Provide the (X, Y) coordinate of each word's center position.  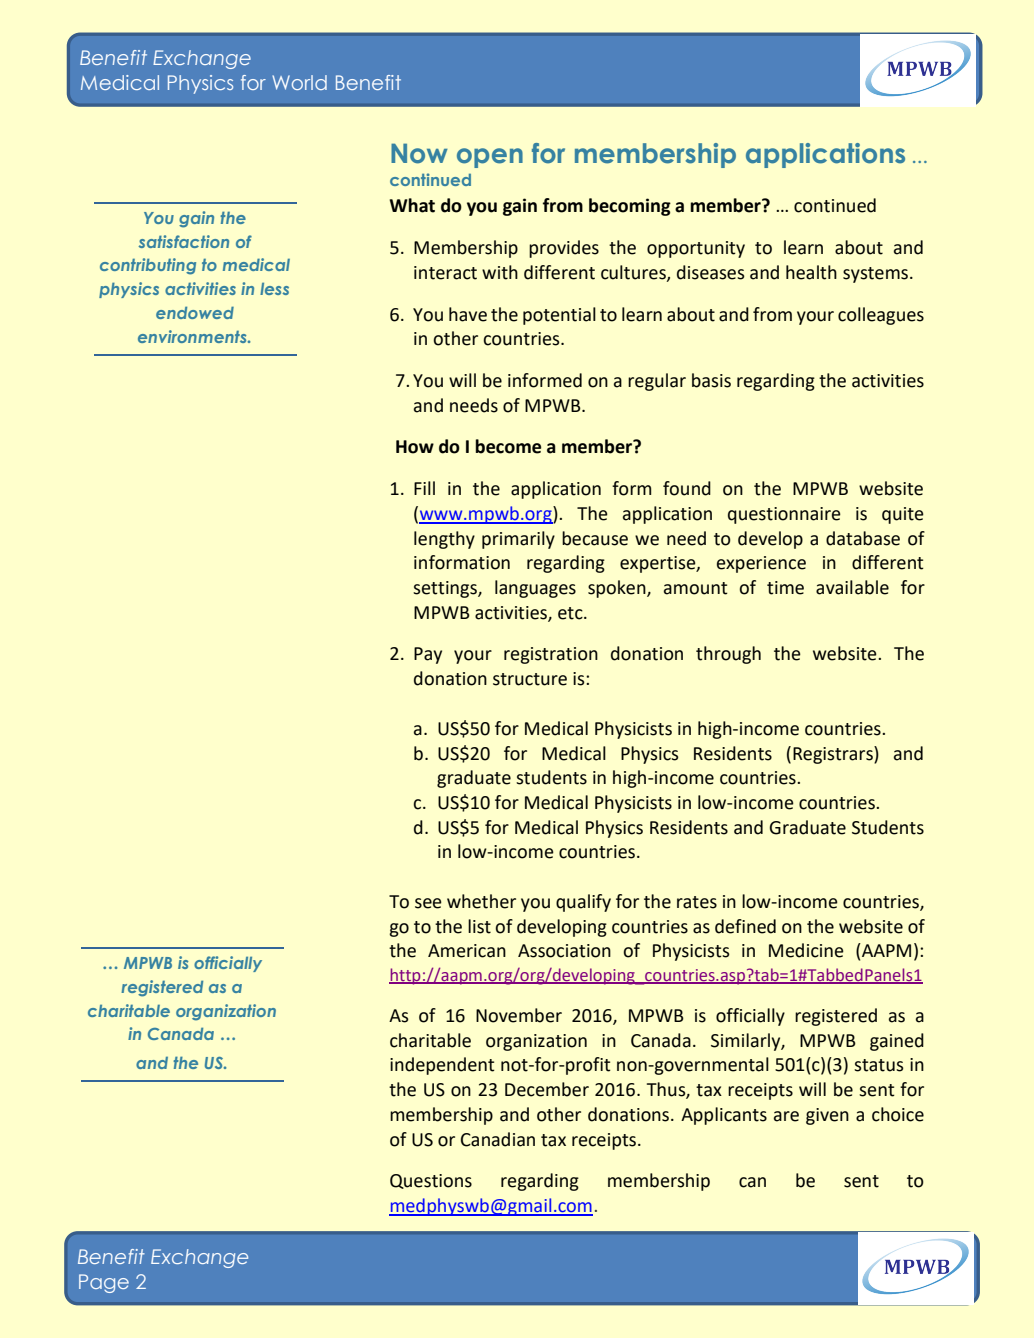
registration (551, 655)
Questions (431, 1181)
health (811, 272)
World (299, 82)
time (785, 588)
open (490, 158)
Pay (428, 655)
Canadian (498, 1139)
